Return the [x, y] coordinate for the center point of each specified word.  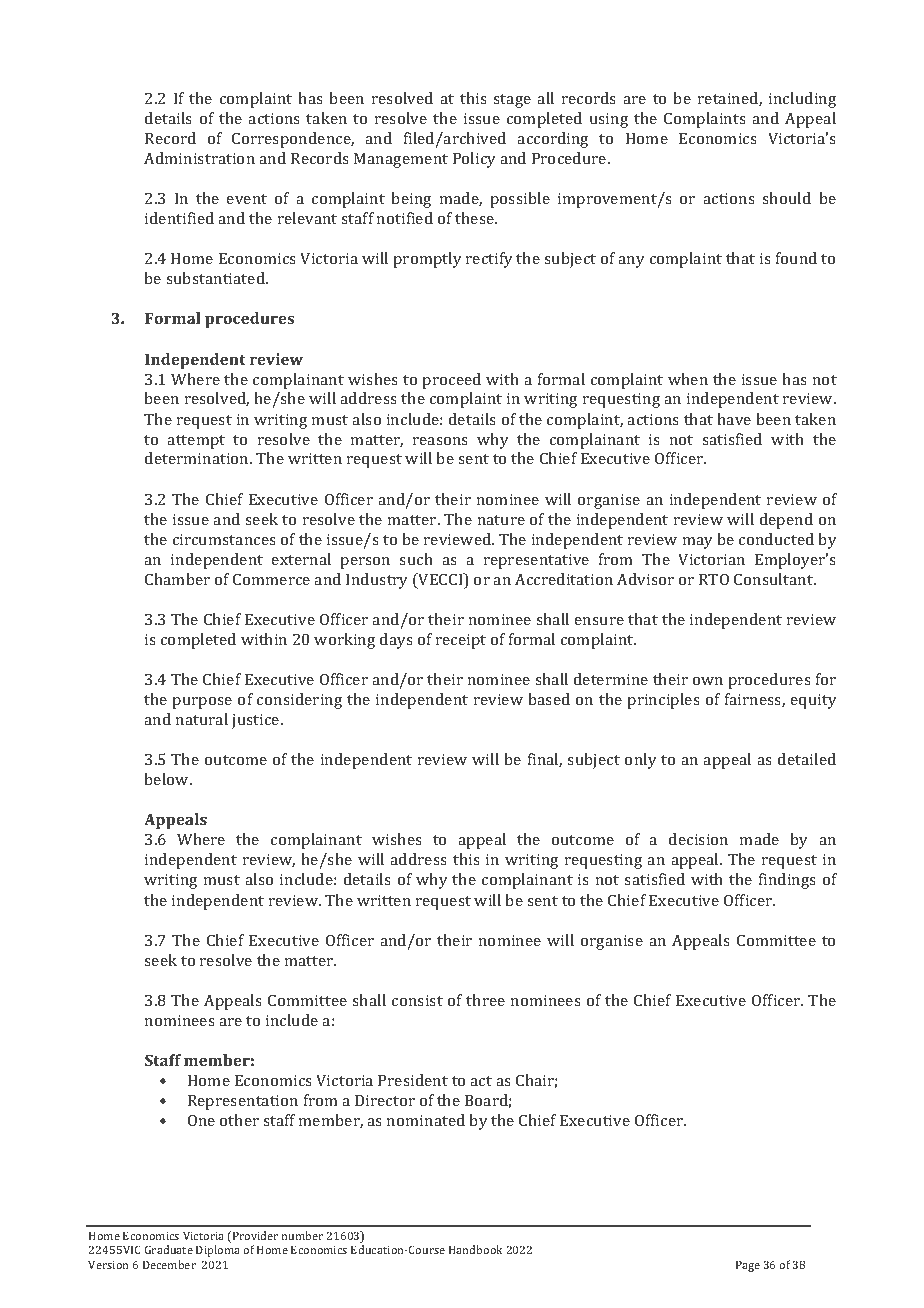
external [301, 559]
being [411, 200]
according [552, 140]
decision [698, 839]
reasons [440, 441]
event [247, 199]
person [365, 563]
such [416, 559]
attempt [196, 442]
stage [512, 101]
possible [520, 200]
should [786, 198]
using [609, 120]
